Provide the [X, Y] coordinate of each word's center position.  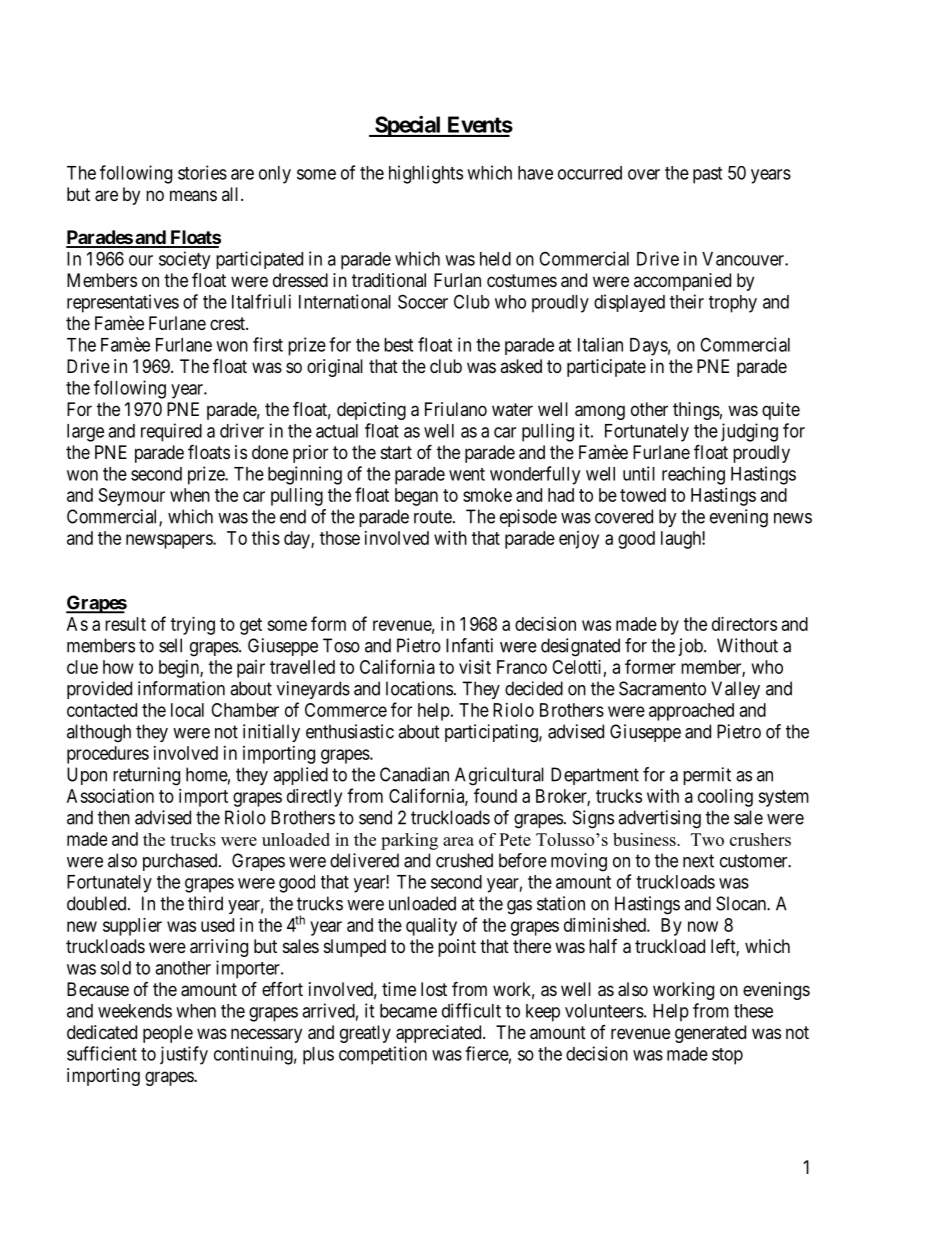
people [168, 1034]
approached [691, 712]
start [396, 452]
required [171, 432]
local [187, 710]
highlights [426, 174]
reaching [693, 475]
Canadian [414, 774]
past [707, 175]
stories [202, 172]
